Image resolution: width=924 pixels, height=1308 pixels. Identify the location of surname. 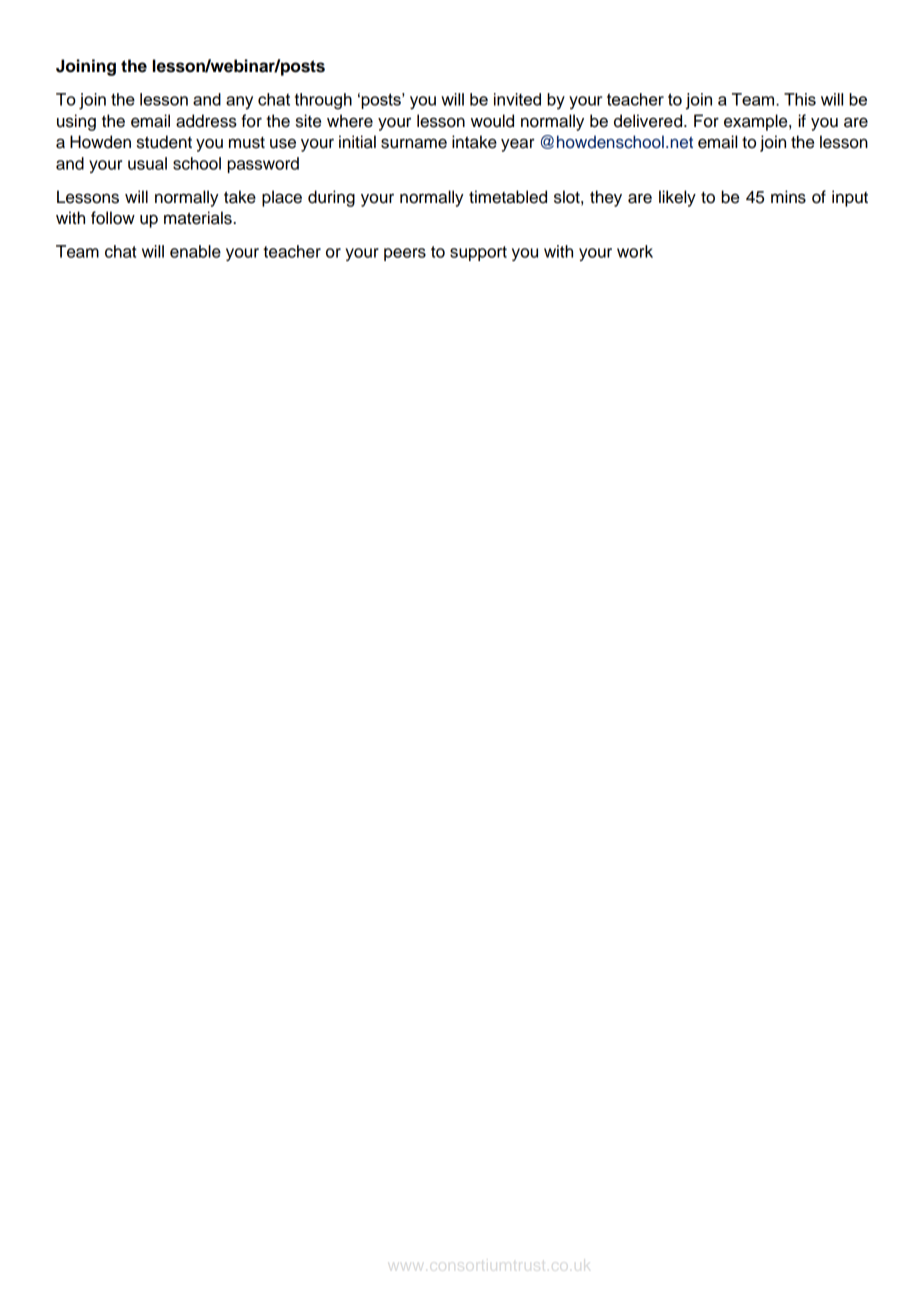
(414, 143).
